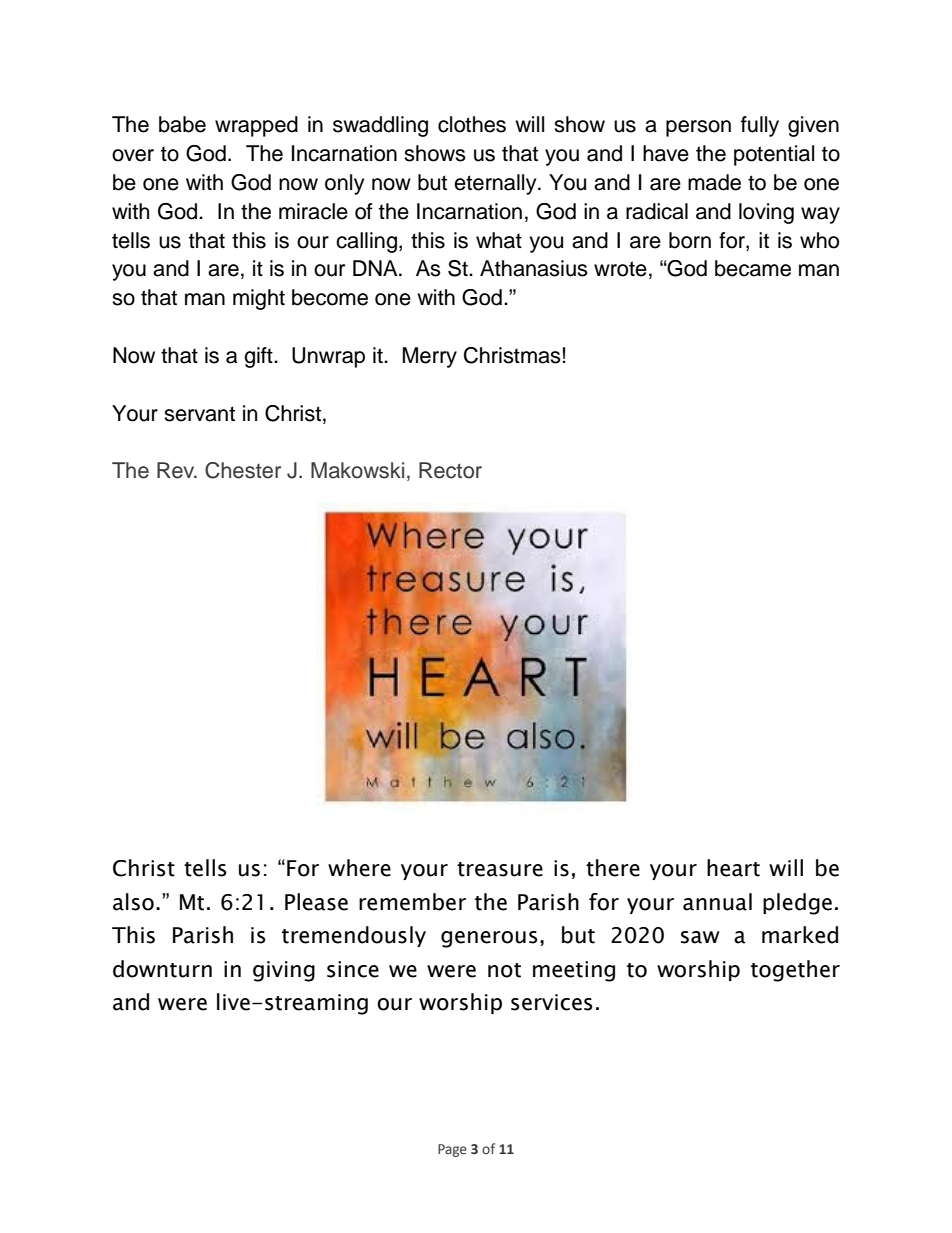 The image size is (952, 1233). What do you see at coordinates (500, 869) in the screenshot?
I see `treasure` at bounding box center [500, 869].
